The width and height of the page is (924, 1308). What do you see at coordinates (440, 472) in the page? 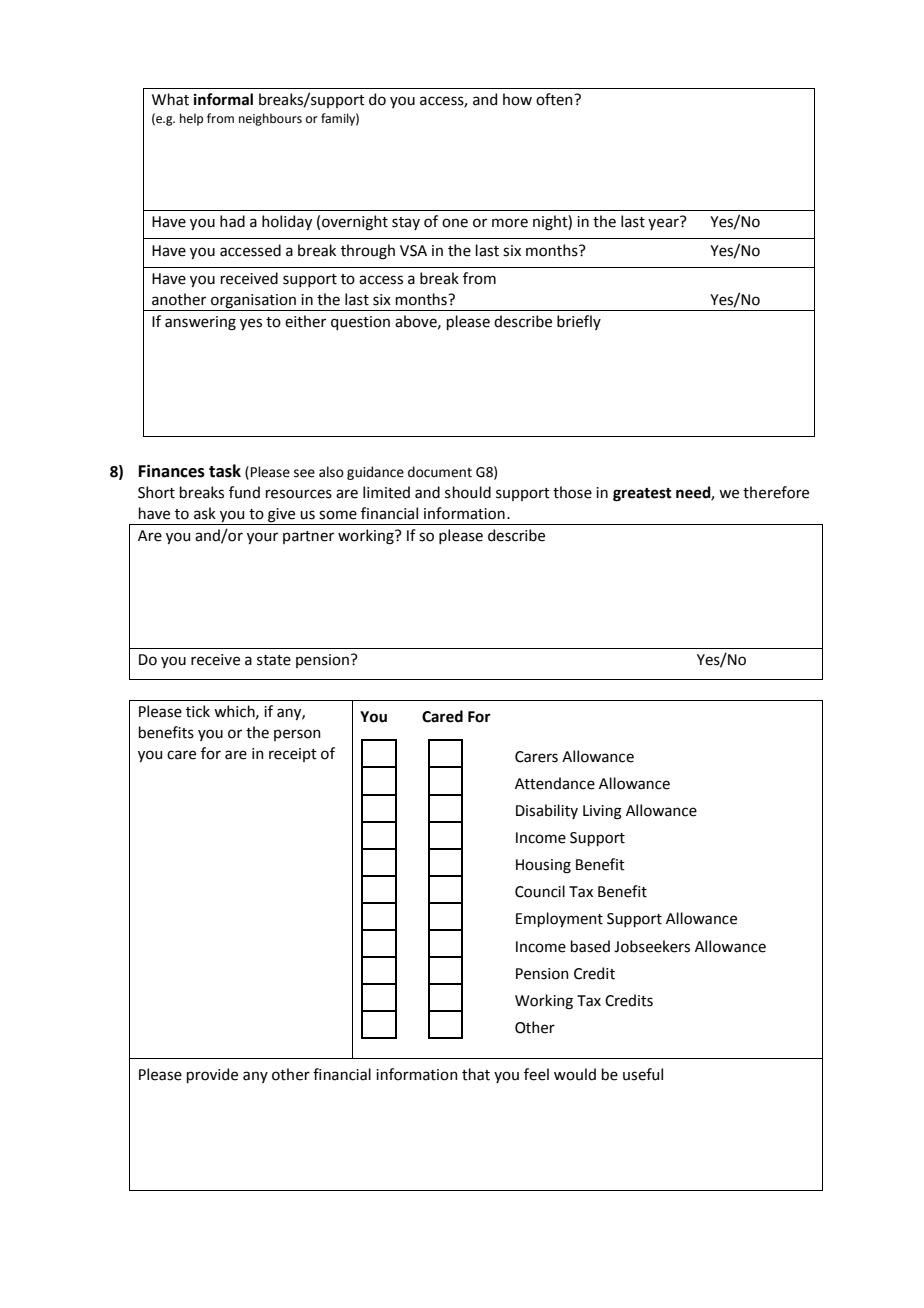
I see `document` at bounding box center [440, 472].
